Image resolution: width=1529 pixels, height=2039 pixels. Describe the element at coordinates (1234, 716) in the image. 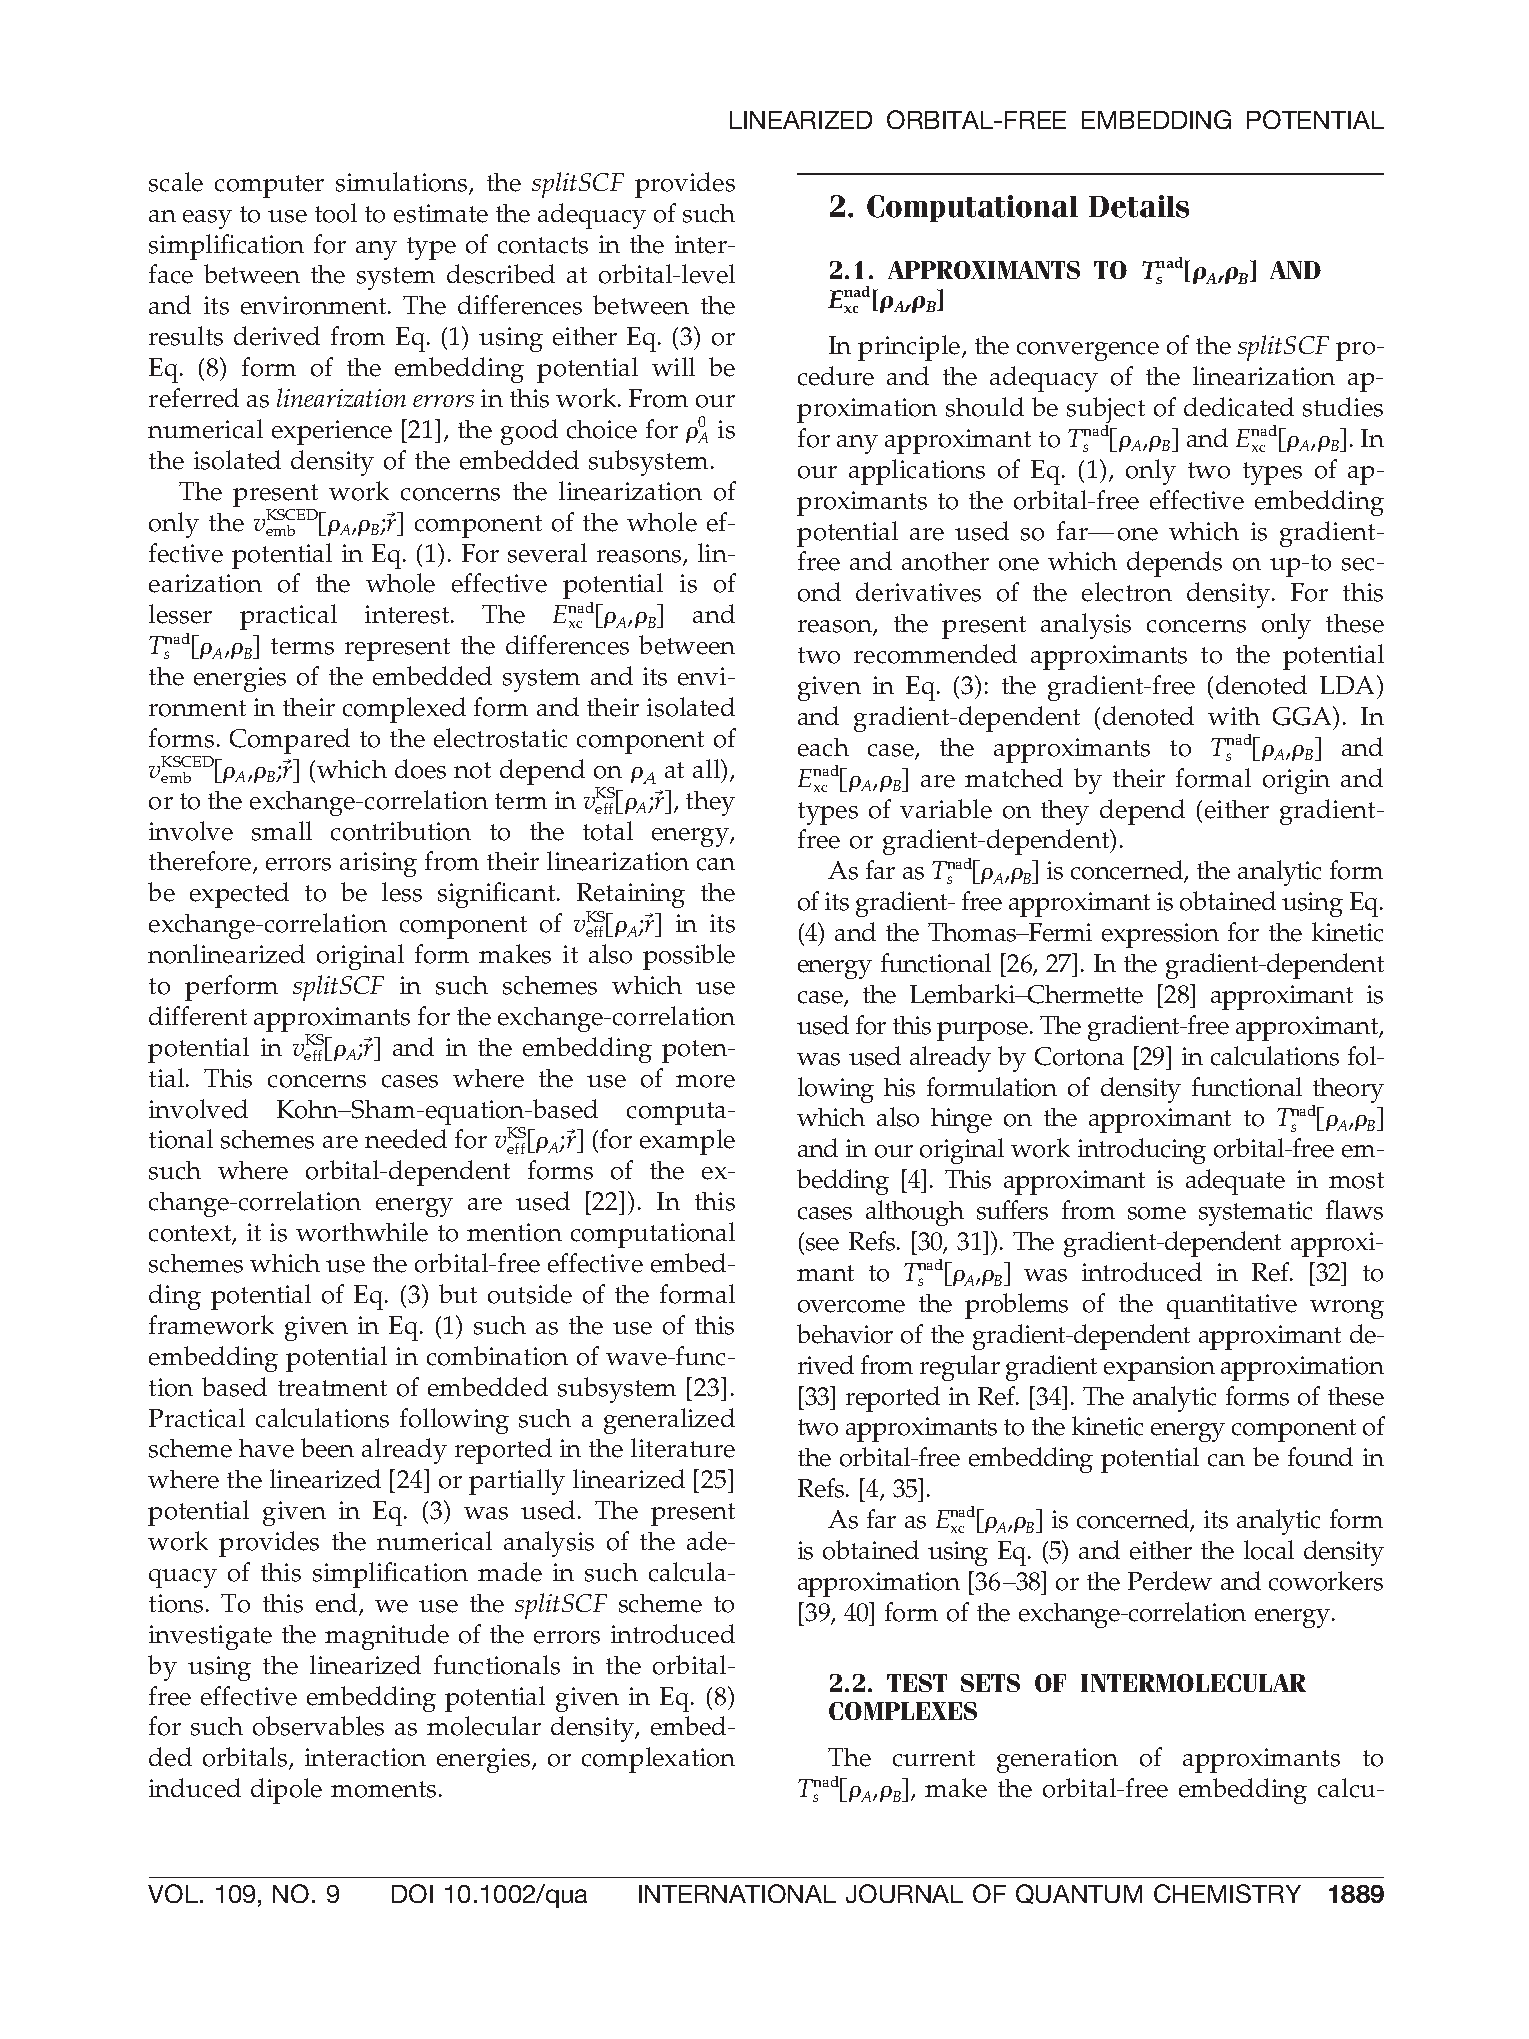

I see `with` at that location.
